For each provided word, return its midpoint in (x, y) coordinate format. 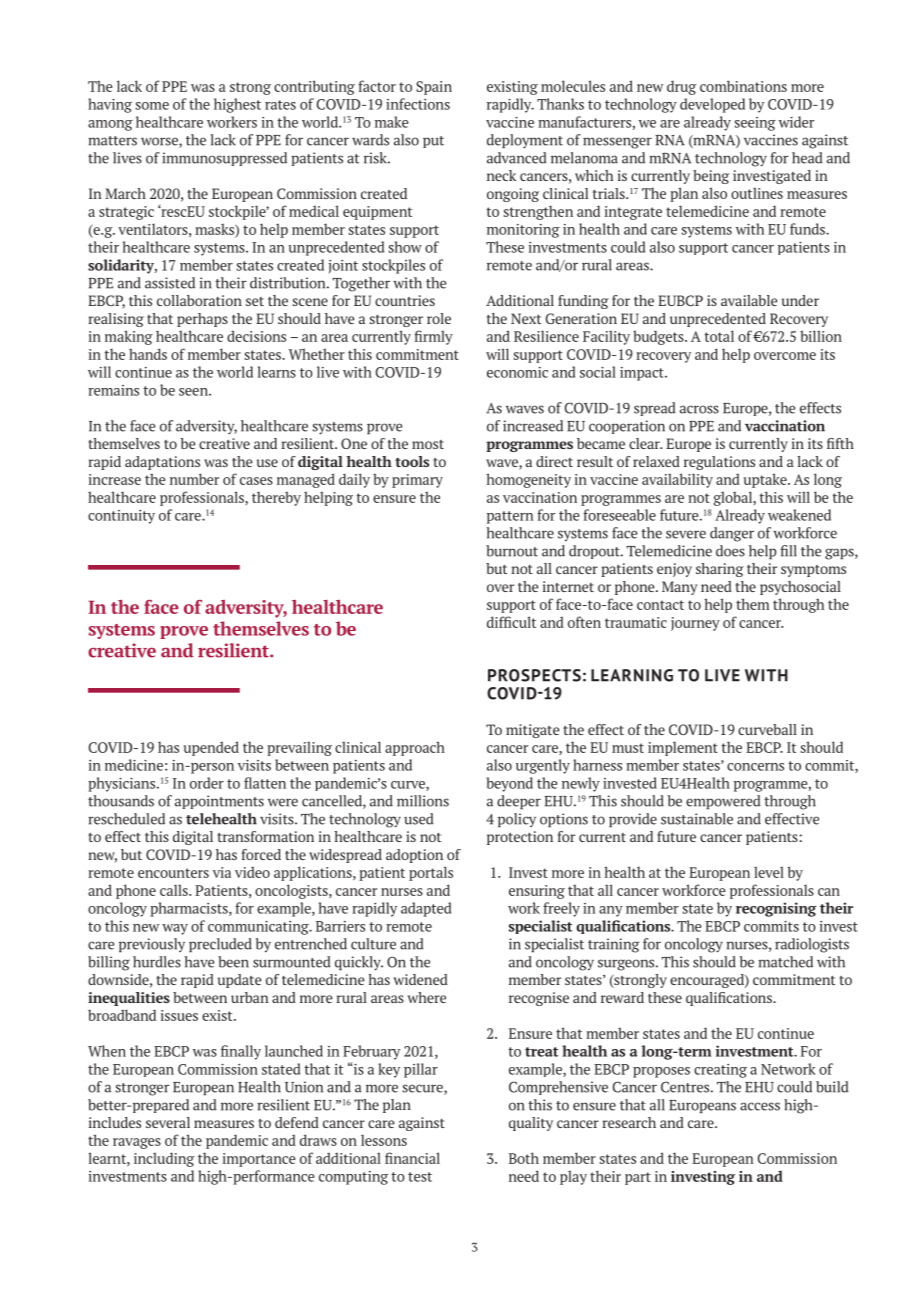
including (164, 1159)
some (152, 106)
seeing (755, 124)
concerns (755, 767)
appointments (219, 802)
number (194, 479)
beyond (509, 784)
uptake (766, 480)
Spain (434, 88)
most (428, 444)
